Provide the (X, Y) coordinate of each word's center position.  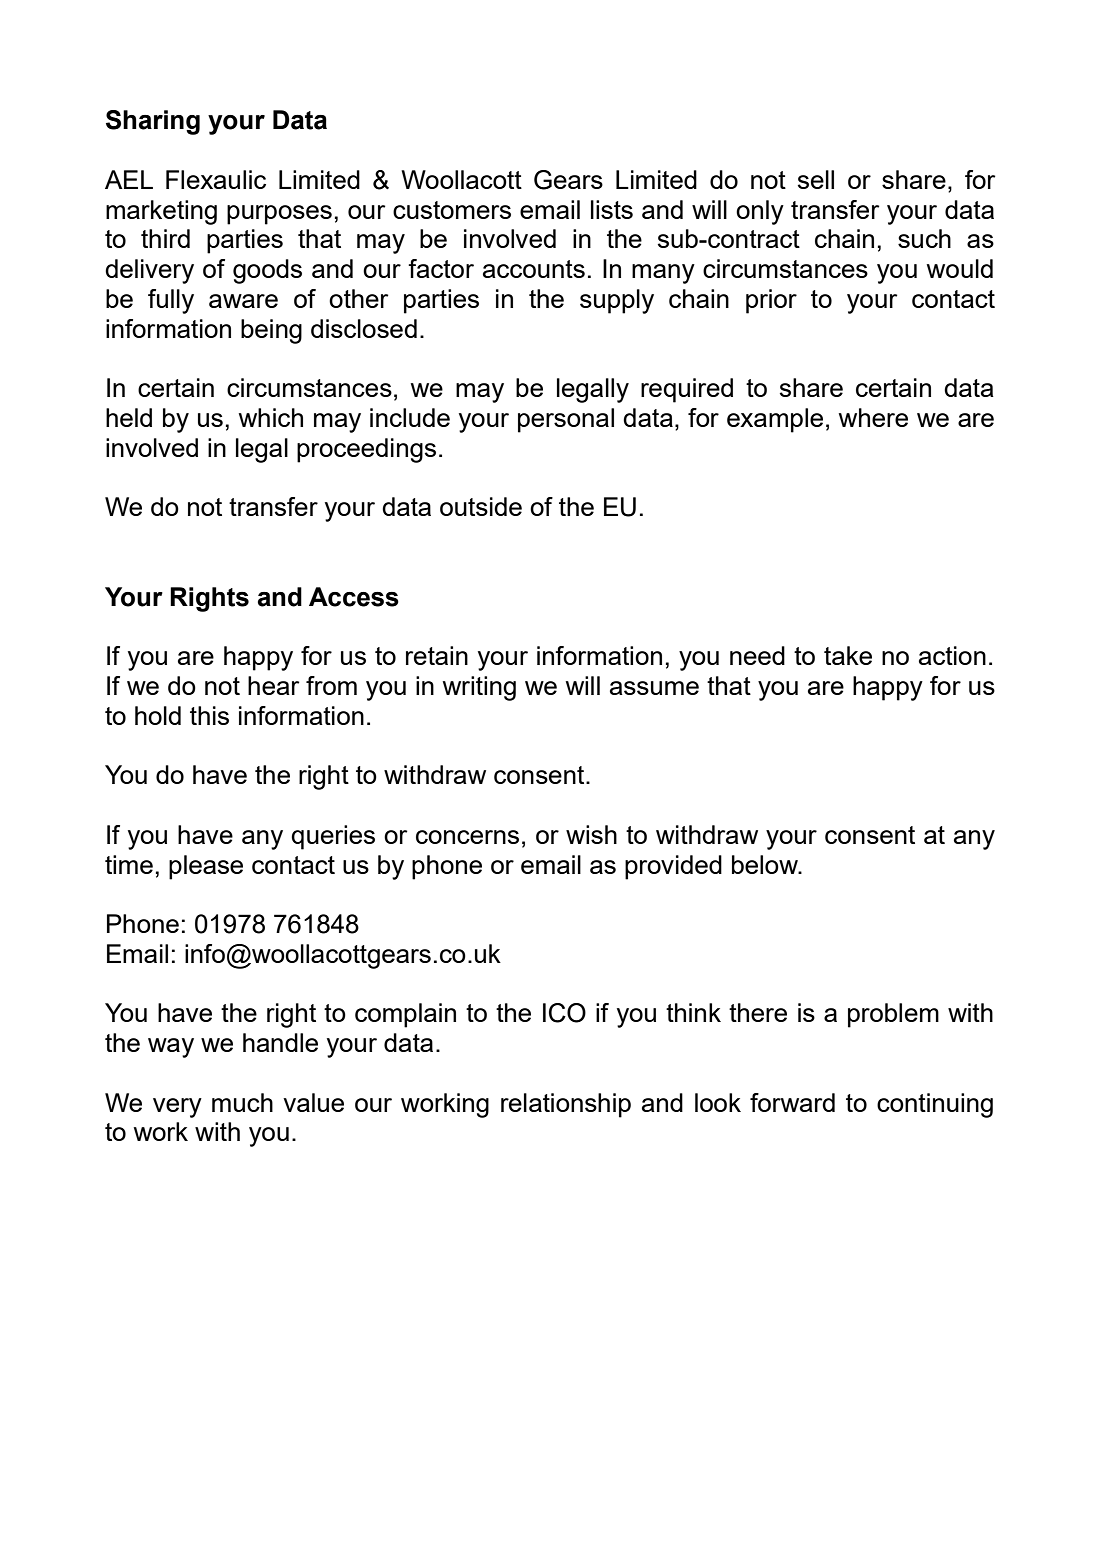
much (242, 1102)
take (848, 655)
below (766, 864)
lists (612, 209)
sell (816, 179)
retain (437, 655)
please (206, 867)
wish (591, 834)
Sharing (153, 122)
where (873, 417)
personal (566, 420)
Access (354, 597)
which (271, 417)
